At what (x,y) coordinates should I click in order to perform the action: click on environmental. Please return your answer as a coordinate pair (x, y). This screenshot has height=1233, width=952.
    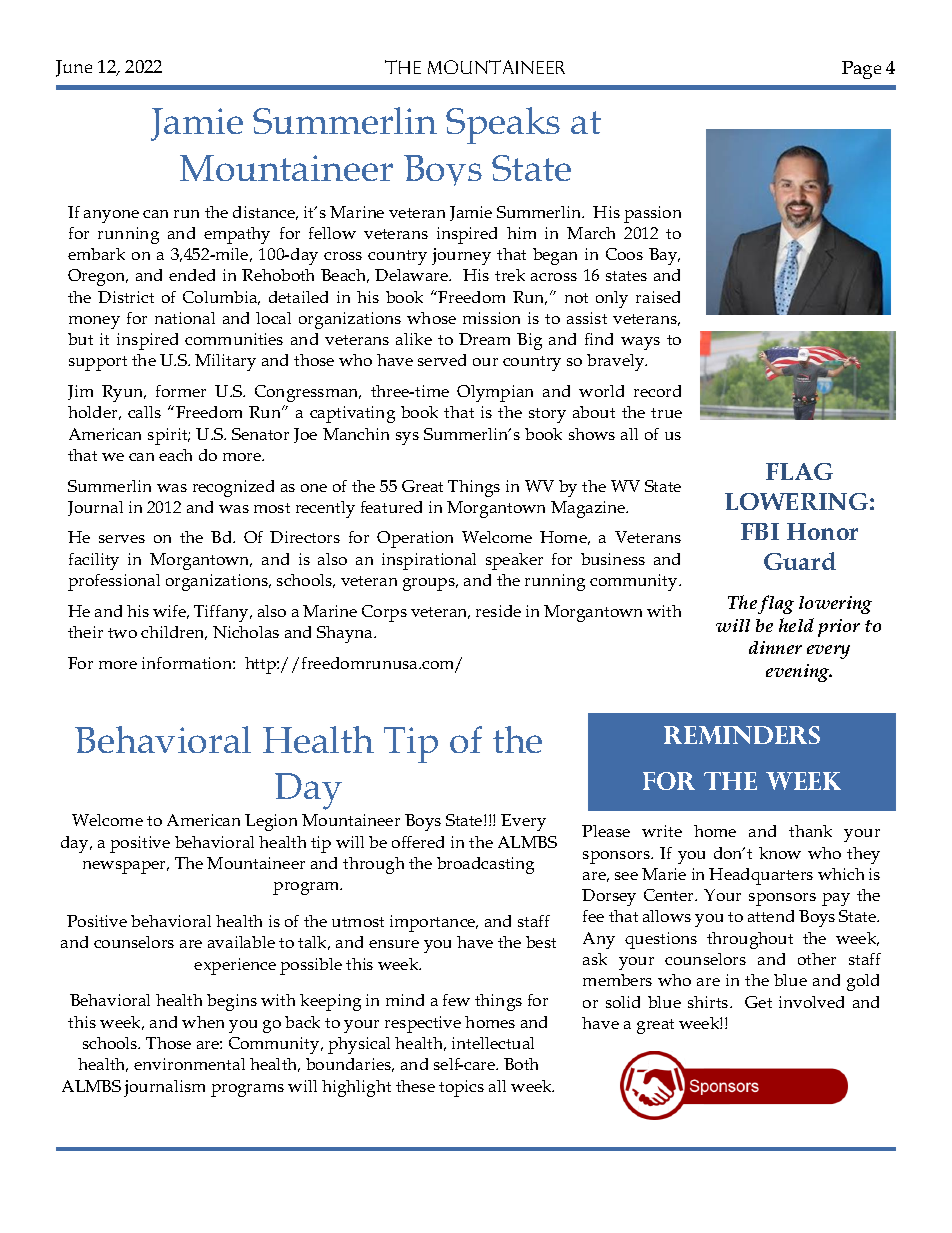
    Looking at the image, I should click on (189, 1064).
